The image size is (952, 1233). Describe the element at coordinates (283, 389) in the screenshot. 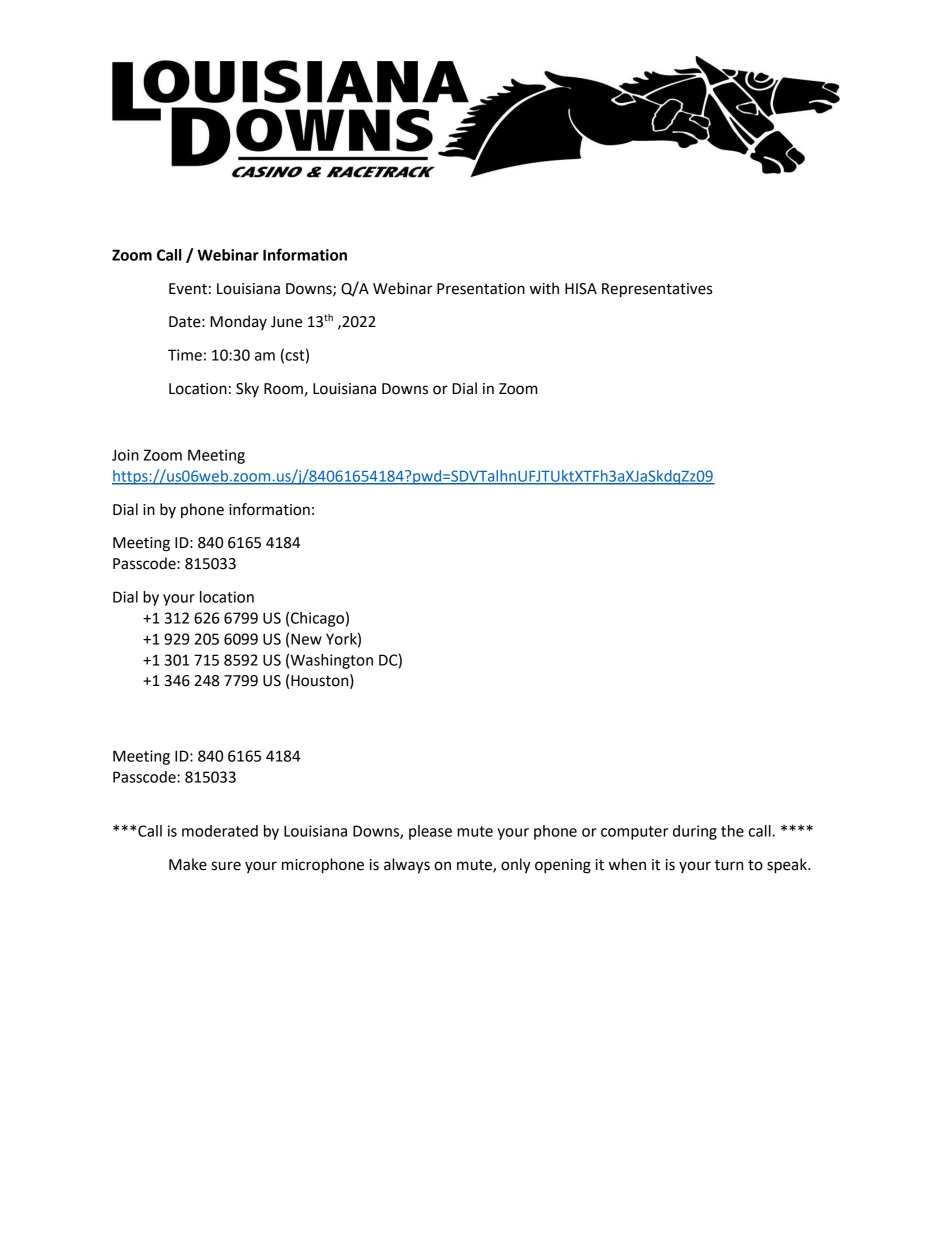

I see `Room` at that location.
